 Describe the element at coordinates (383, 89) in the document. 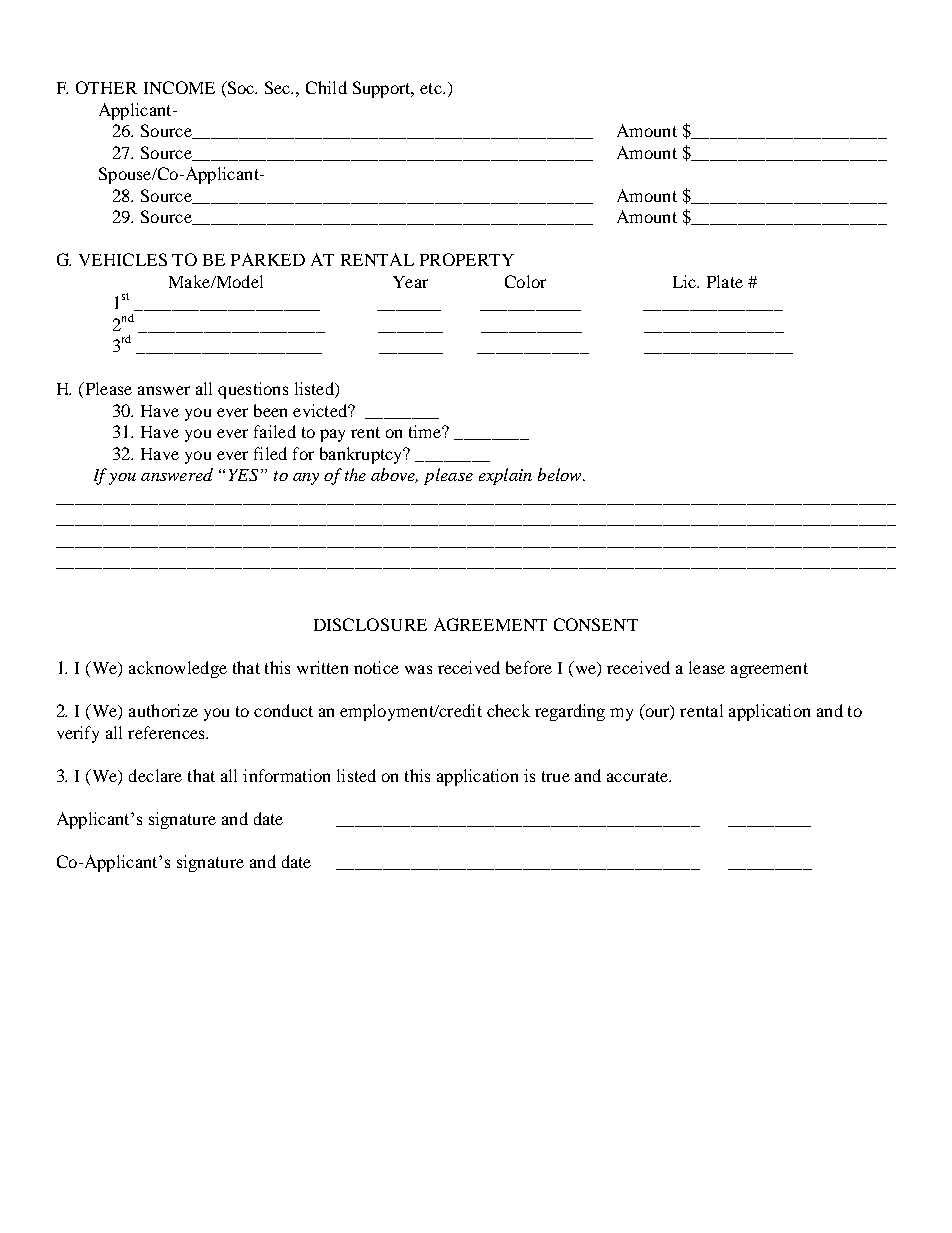

I see `Support` at that location.
